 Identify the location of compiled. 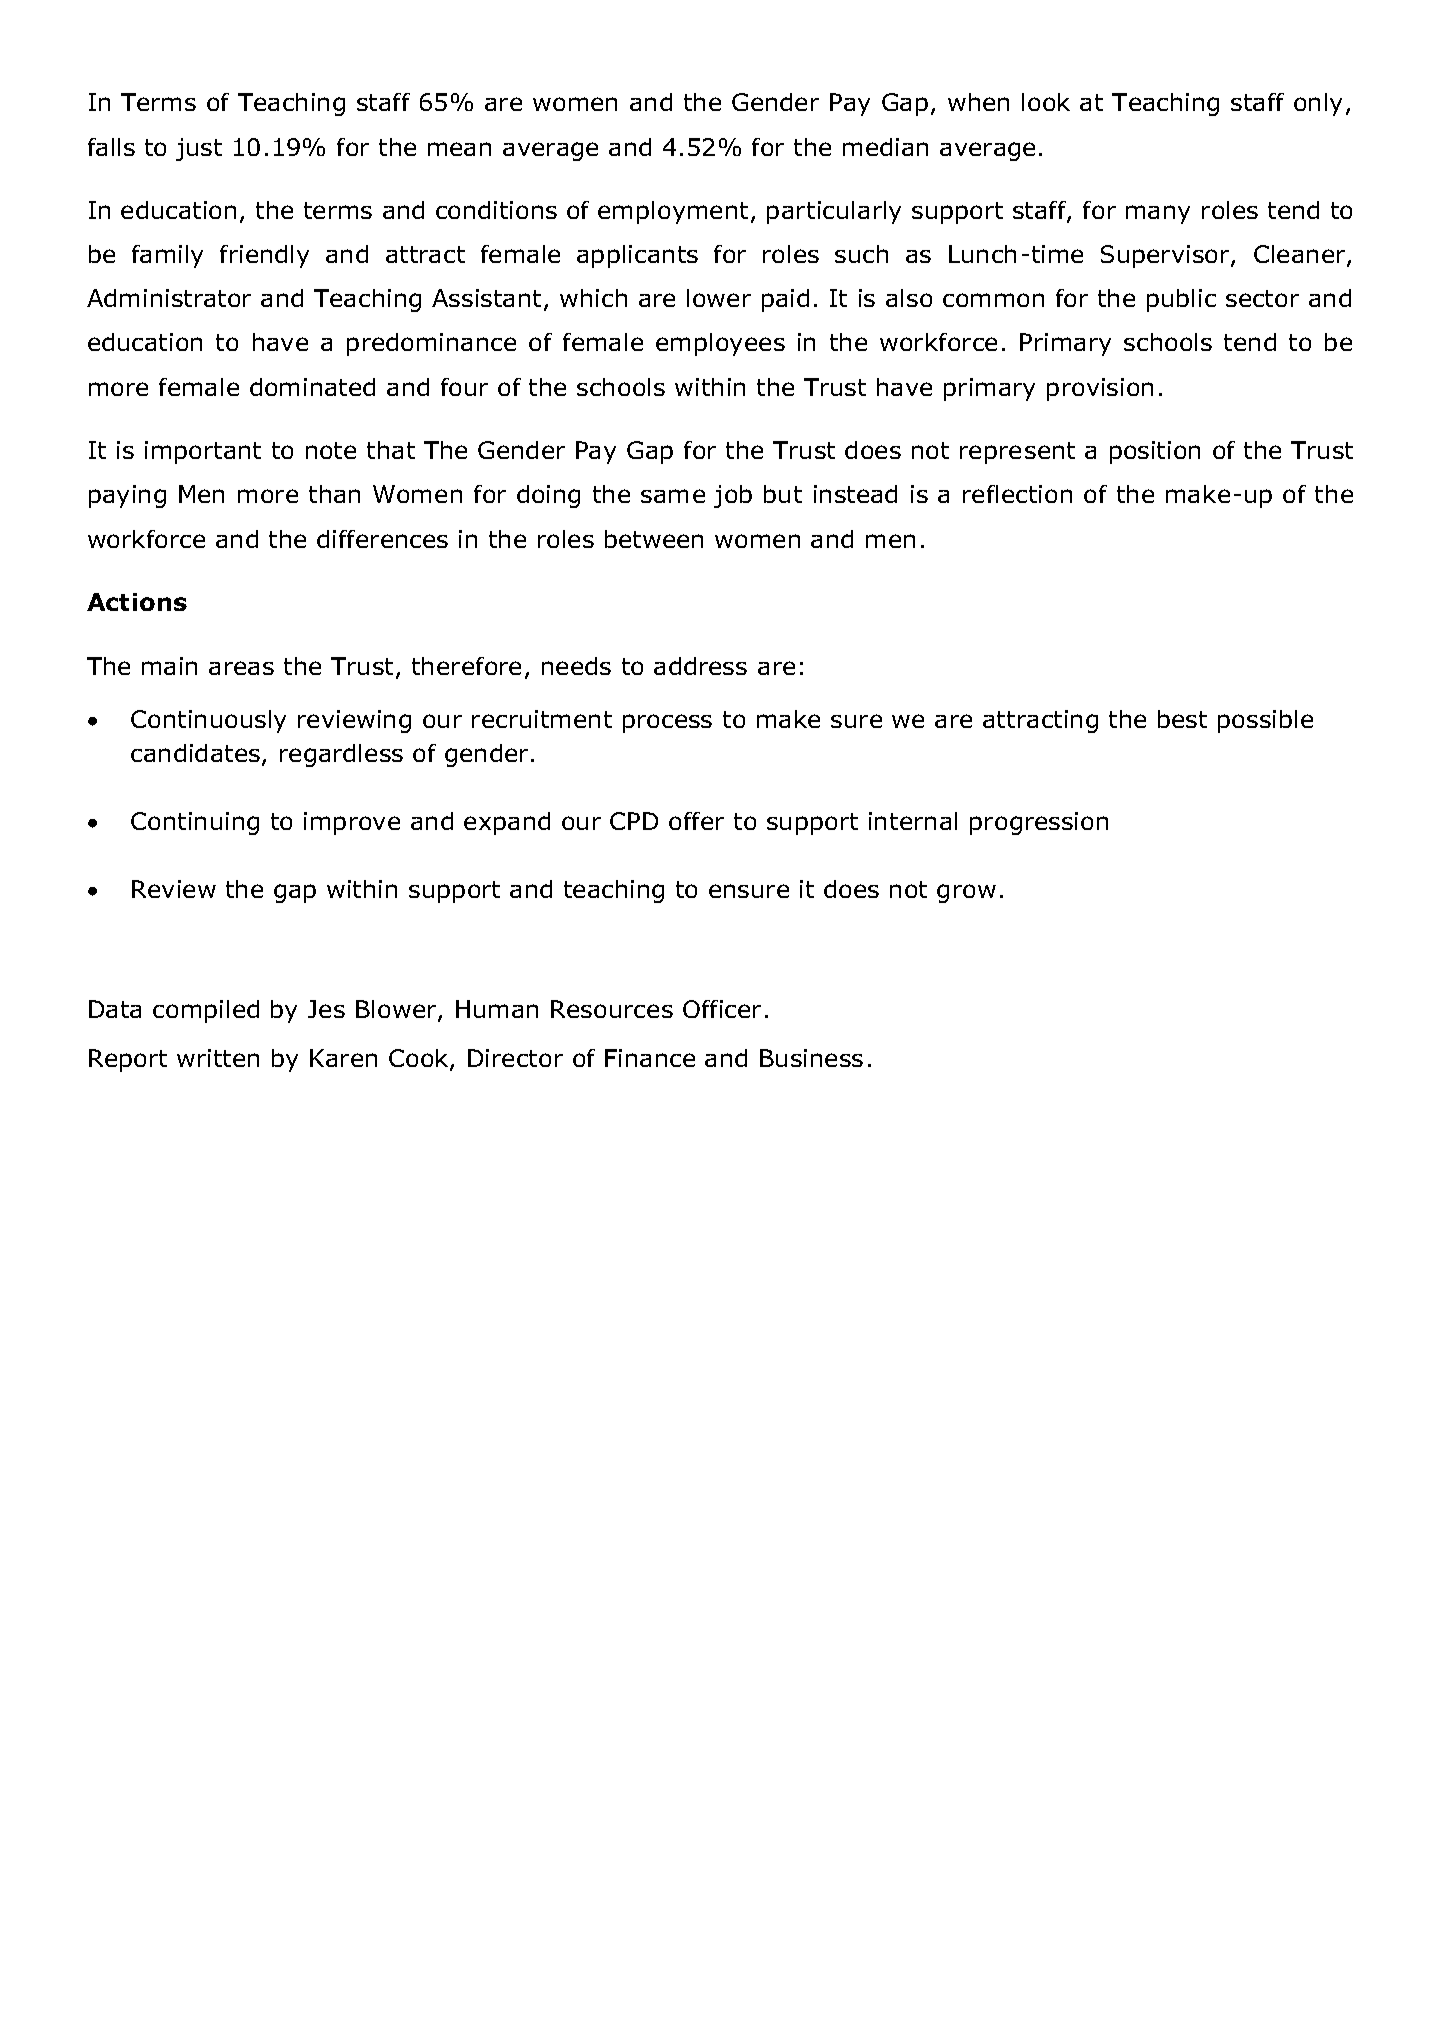
(206, 1011).
